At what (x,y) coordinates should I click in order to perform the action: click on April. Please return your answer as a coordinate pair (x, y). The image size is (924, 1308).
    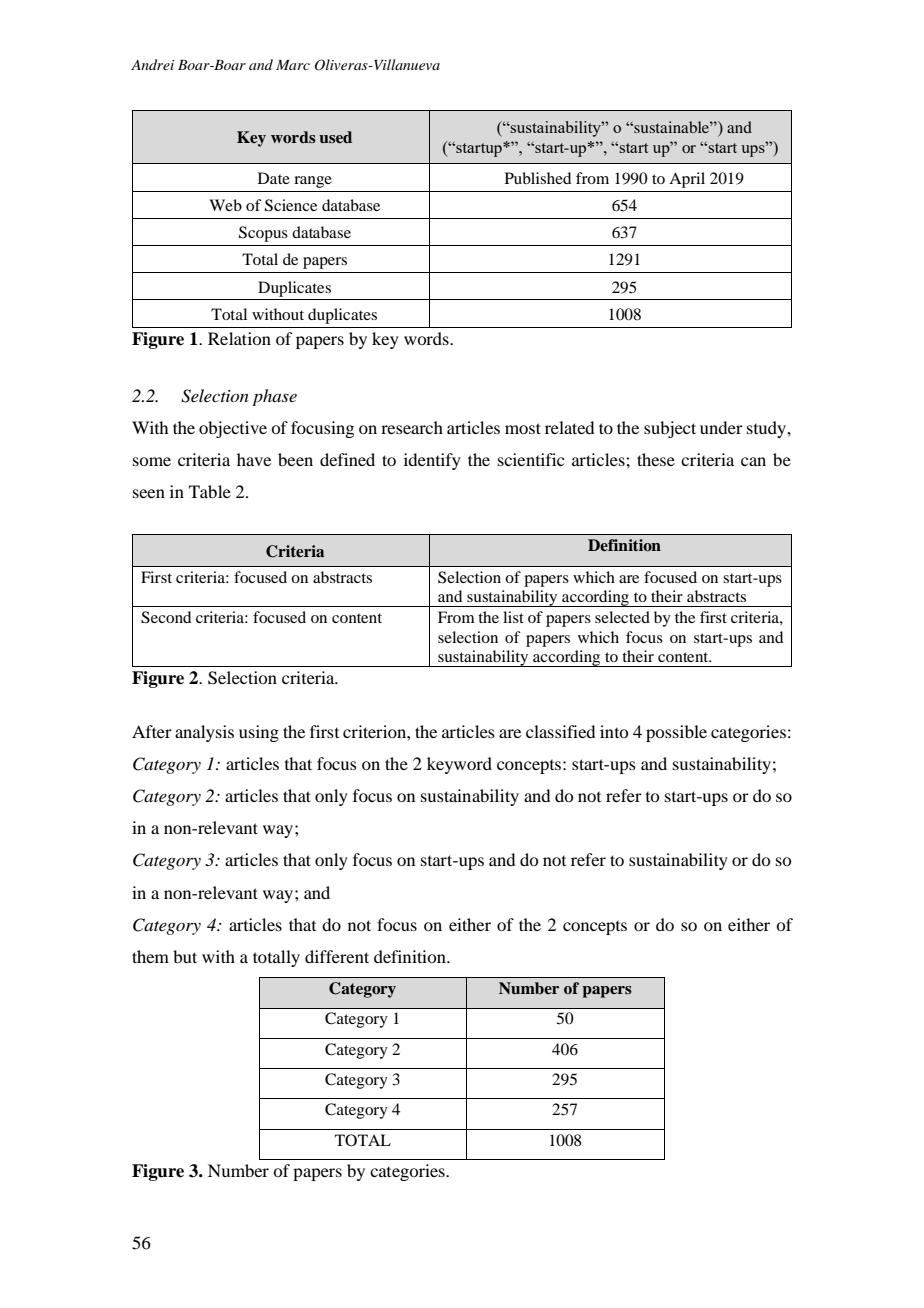
    Looking at the image, I should click on (687, 180).
